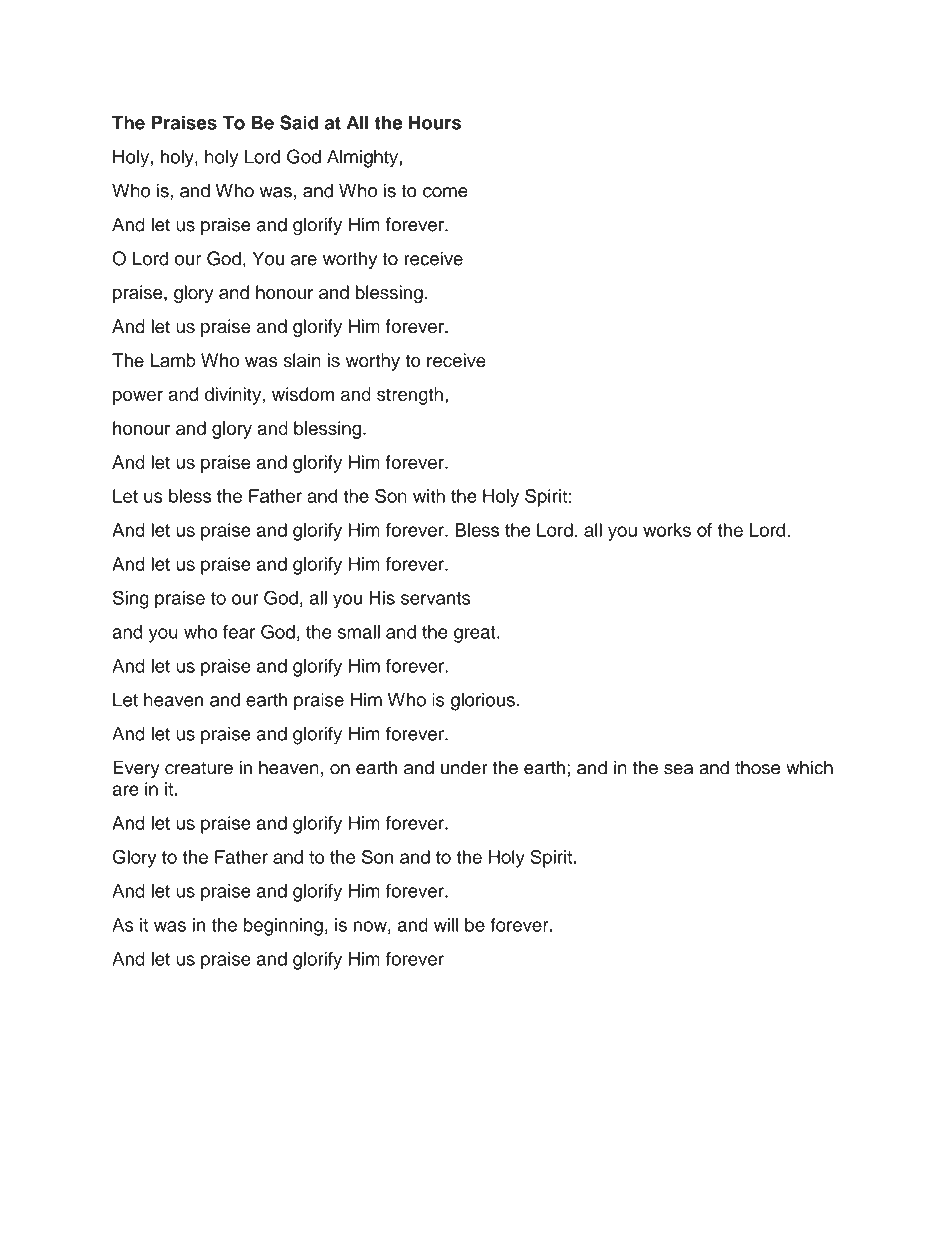 This screenshot has width=952, height=1233. I want to click on strength, so click(410, 396).
